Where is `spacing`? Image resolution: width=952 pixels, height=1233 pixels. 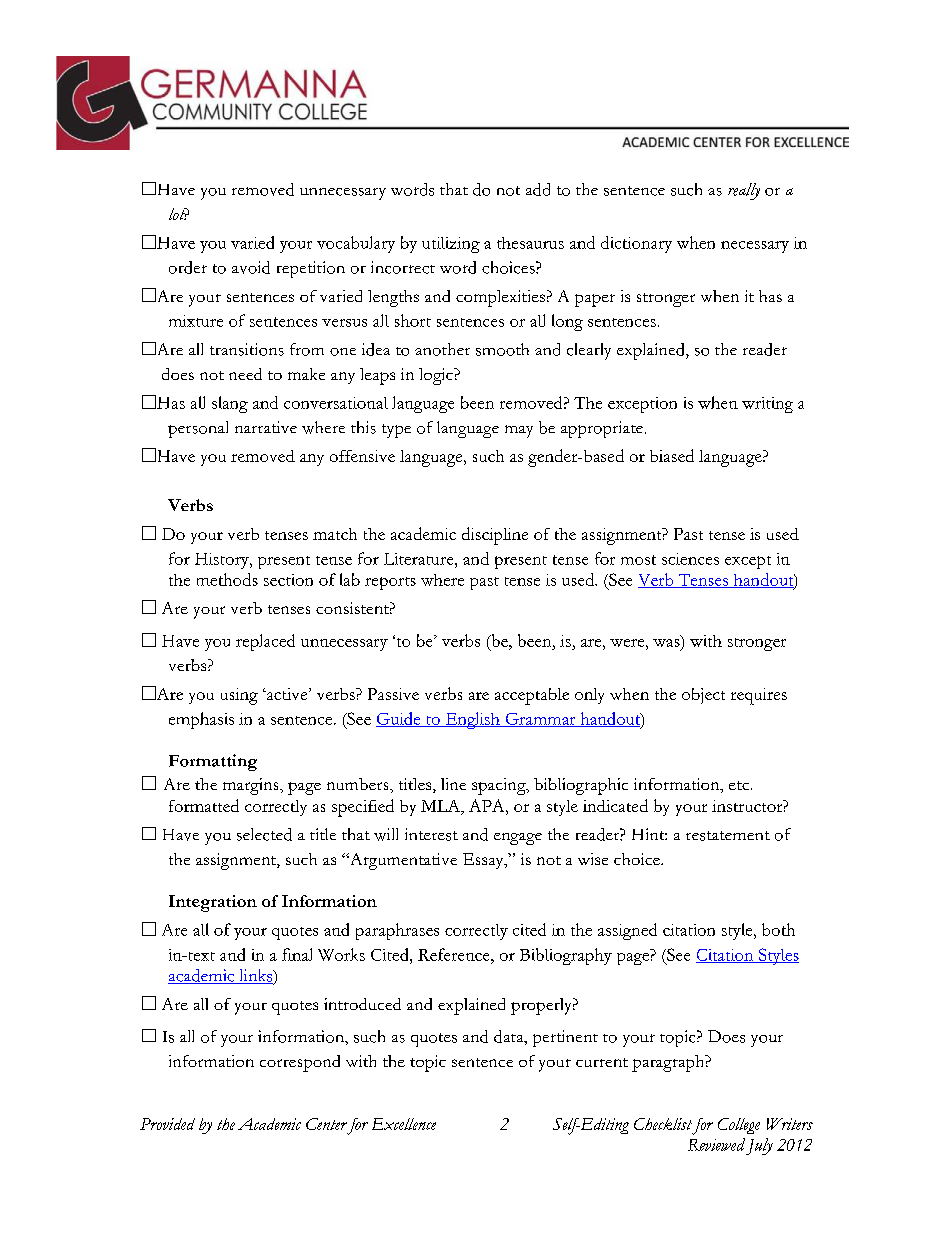 spacing is located at coordinates (500, 786).
